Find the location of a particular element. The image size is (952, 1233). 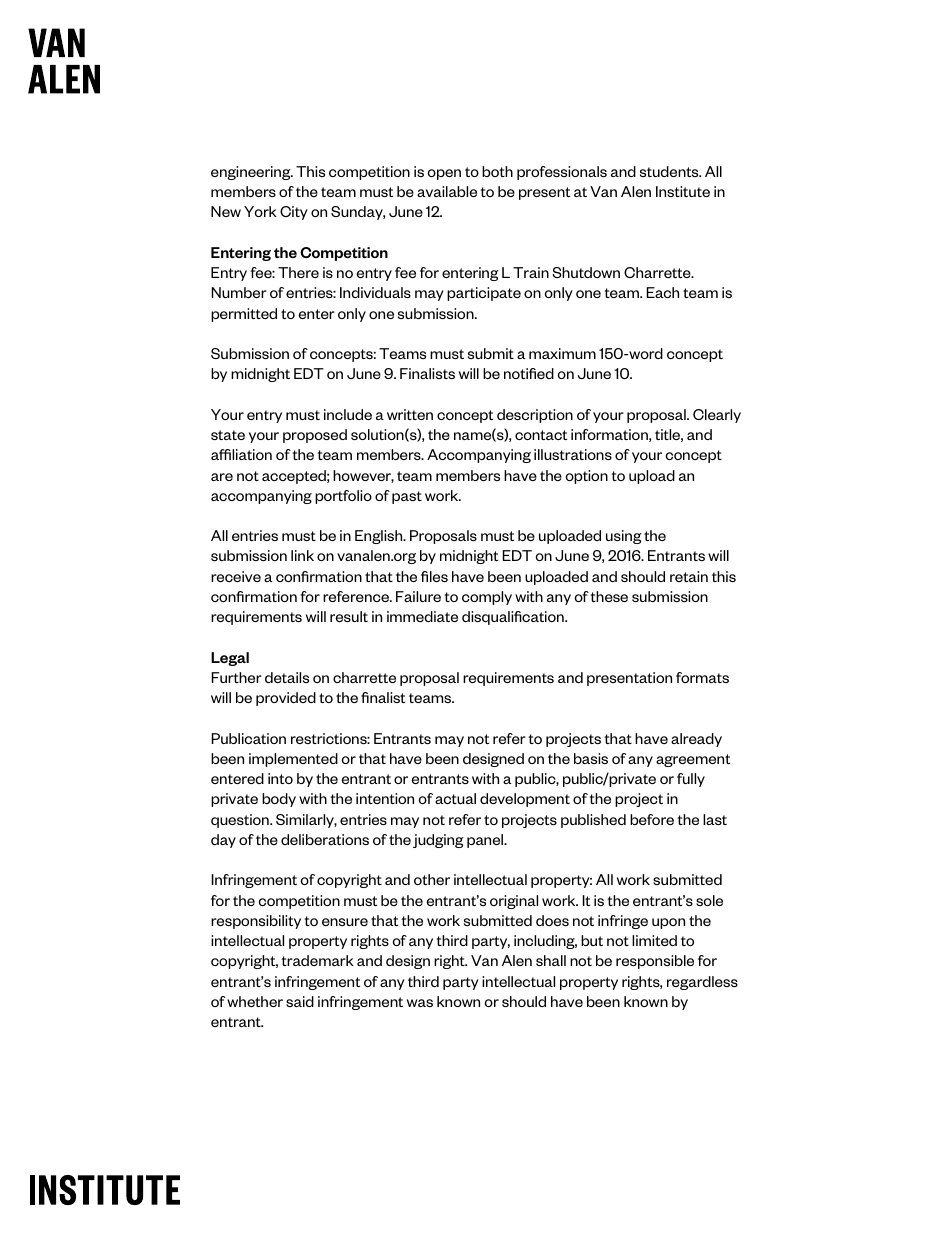

retain is located at coordinates (689, 576).
